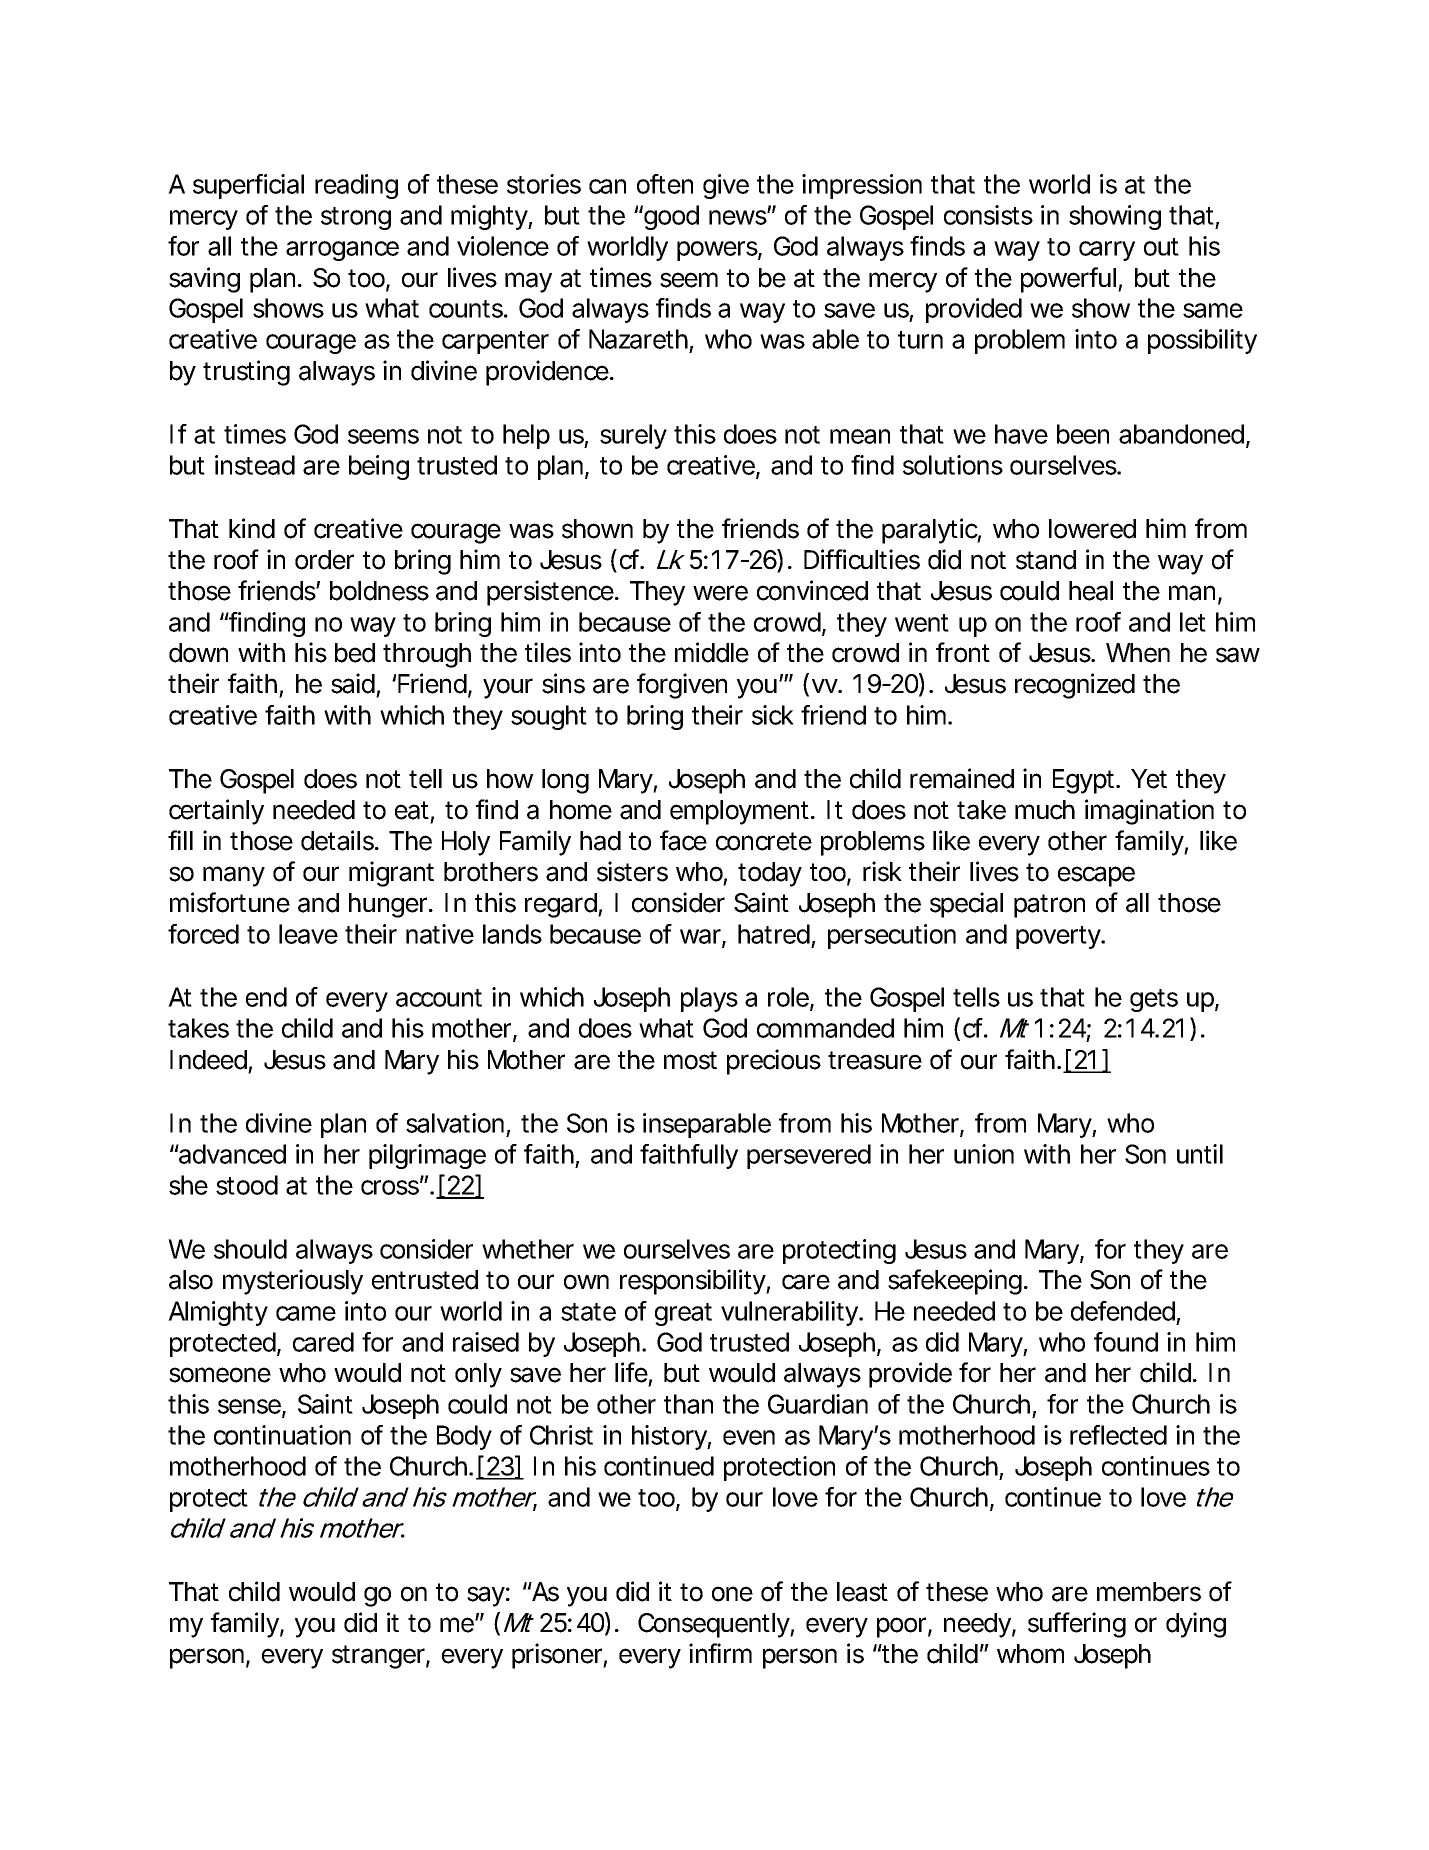 The width and height of the screenshot is (1429, 1850). I want to click on convinced, so click(812, 590).
